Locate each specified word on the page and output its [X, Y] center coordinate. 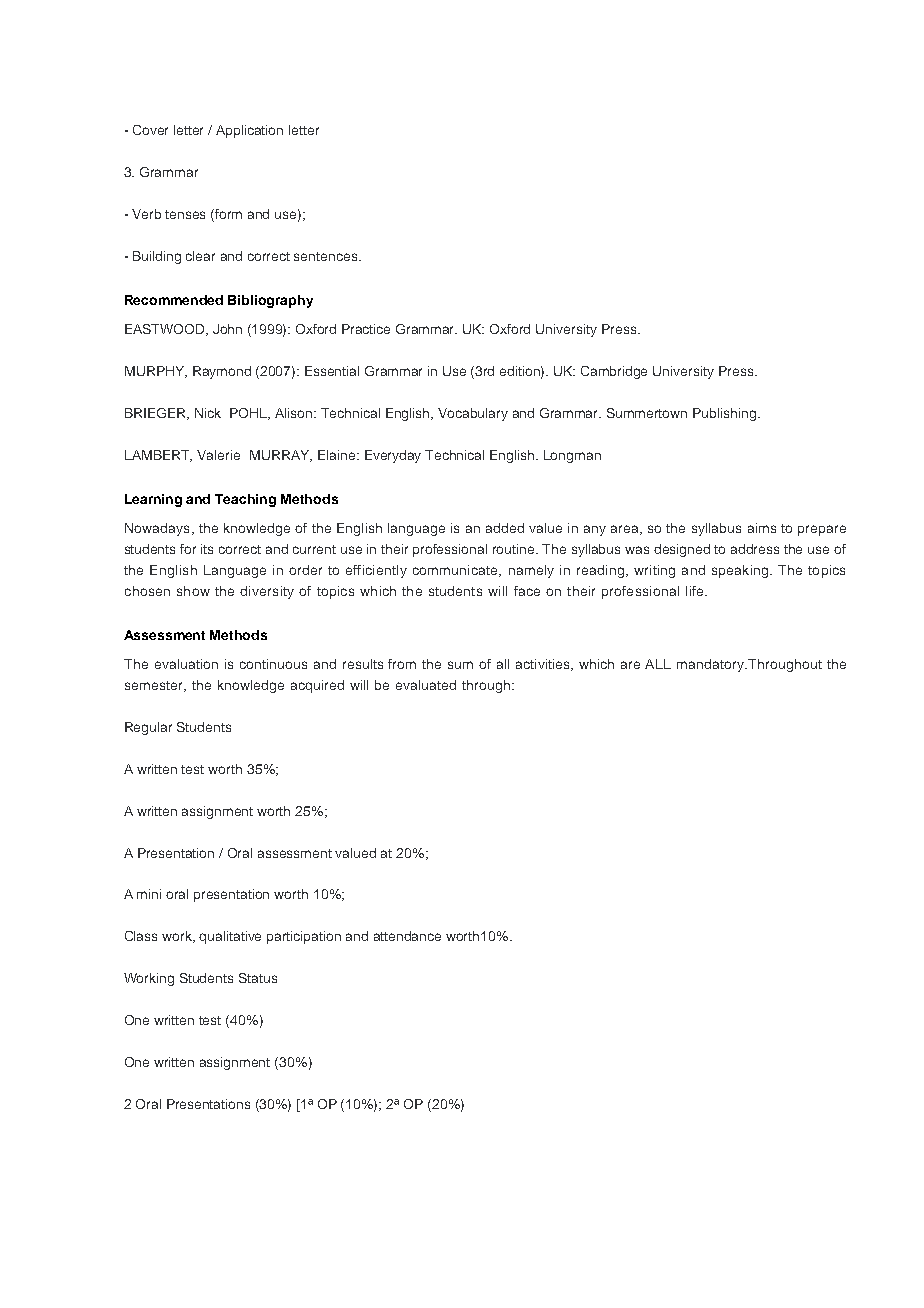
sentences [327, 256]
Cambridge [614, 372]
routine [515, 549]
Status [258, 978]
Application [249, 131]
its [207, 549]
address [755, 549]
